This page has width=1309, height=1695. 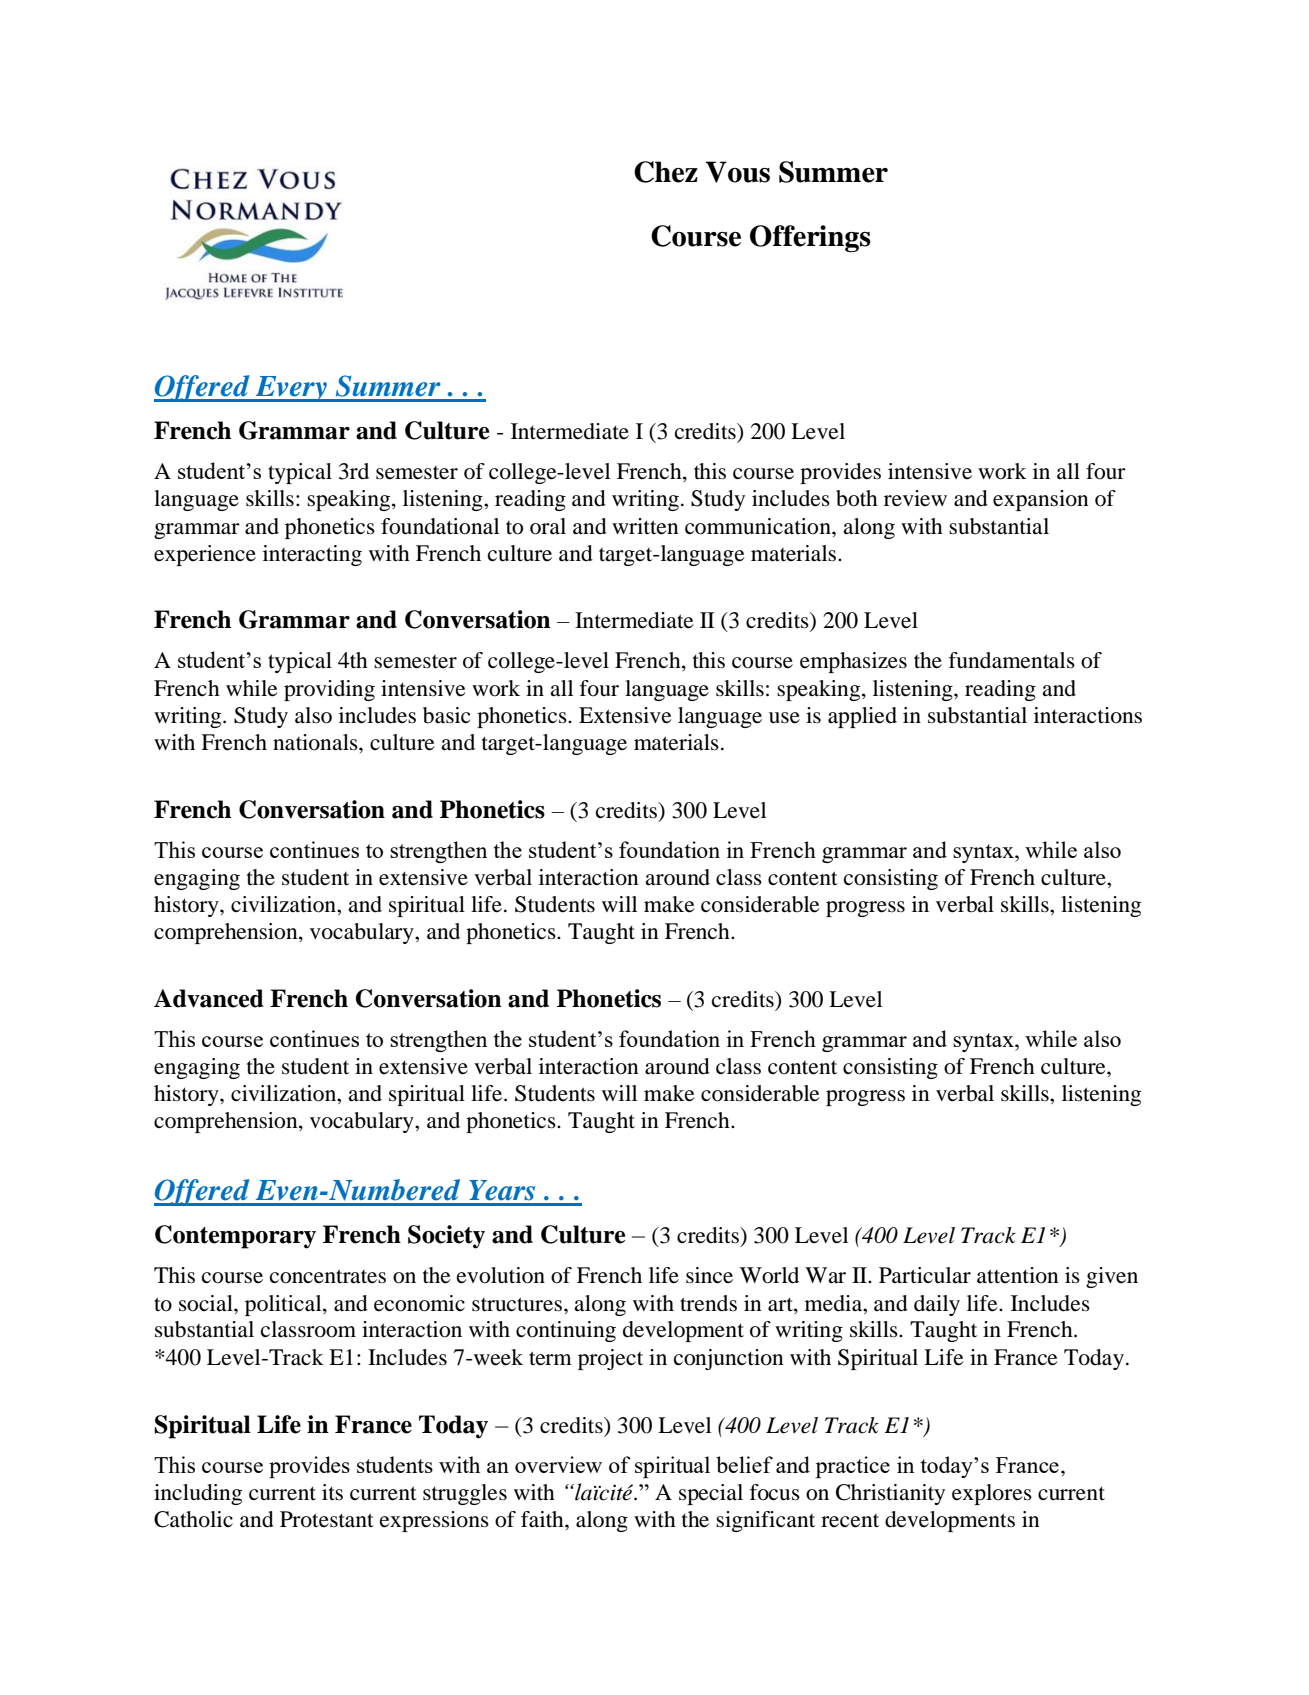 I want to click on attention, so click(x=1018, y=1275).
